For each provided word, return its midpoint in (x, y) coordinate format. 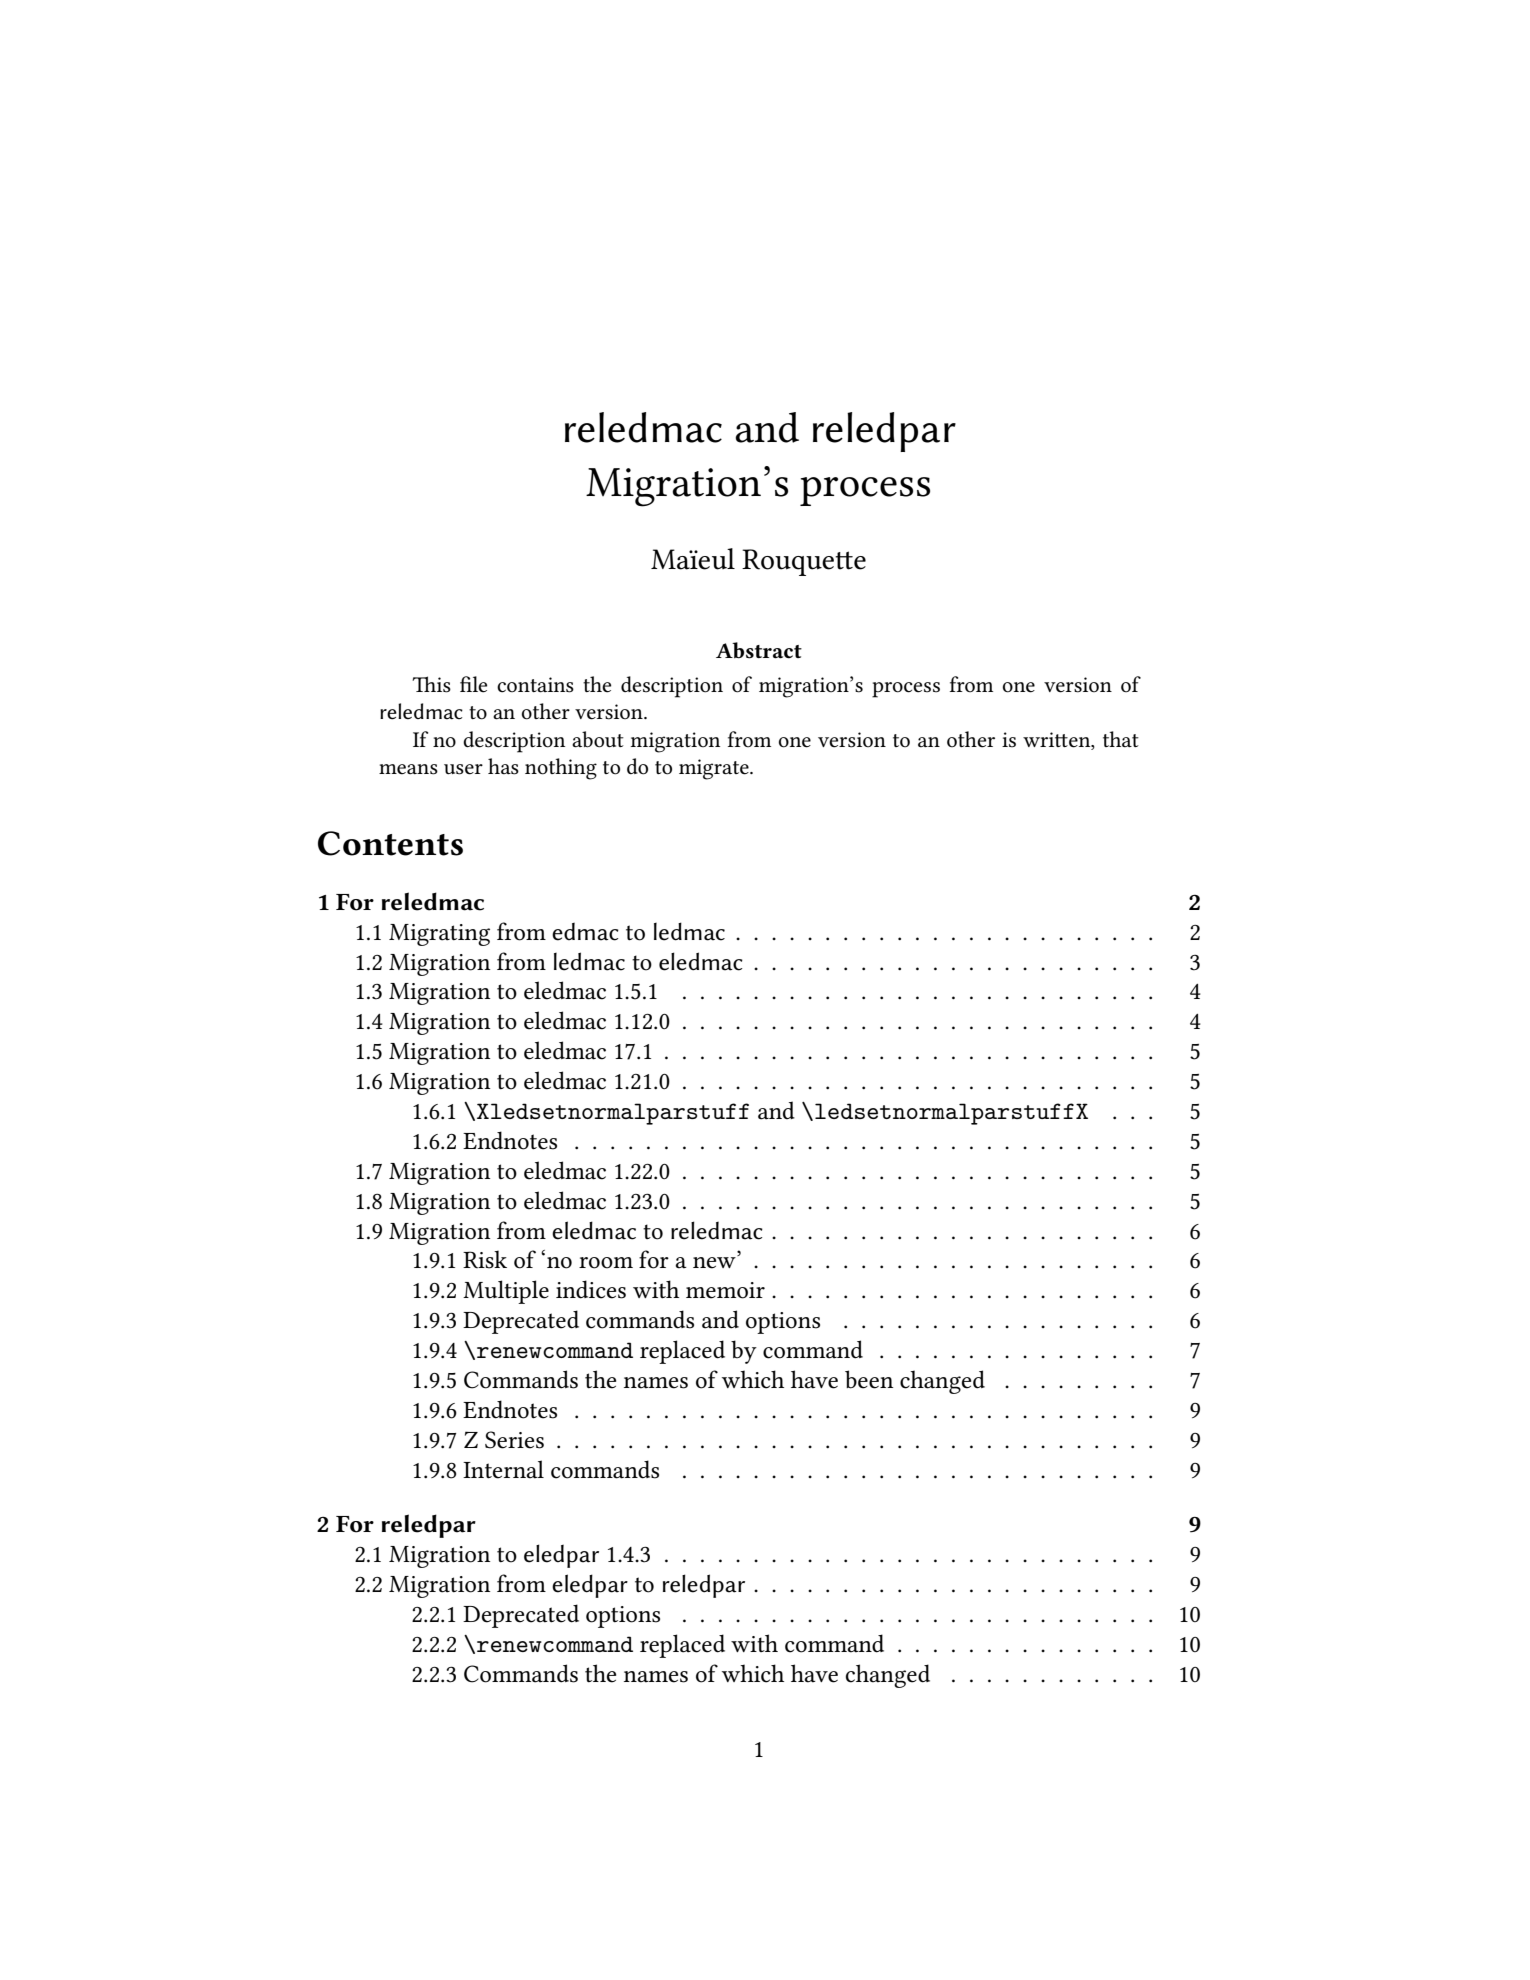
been (869, 1379)
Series (514, 1440)
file (473, 684)
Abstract (759, 650)
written (1058, 740)
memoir (725, 1290)
